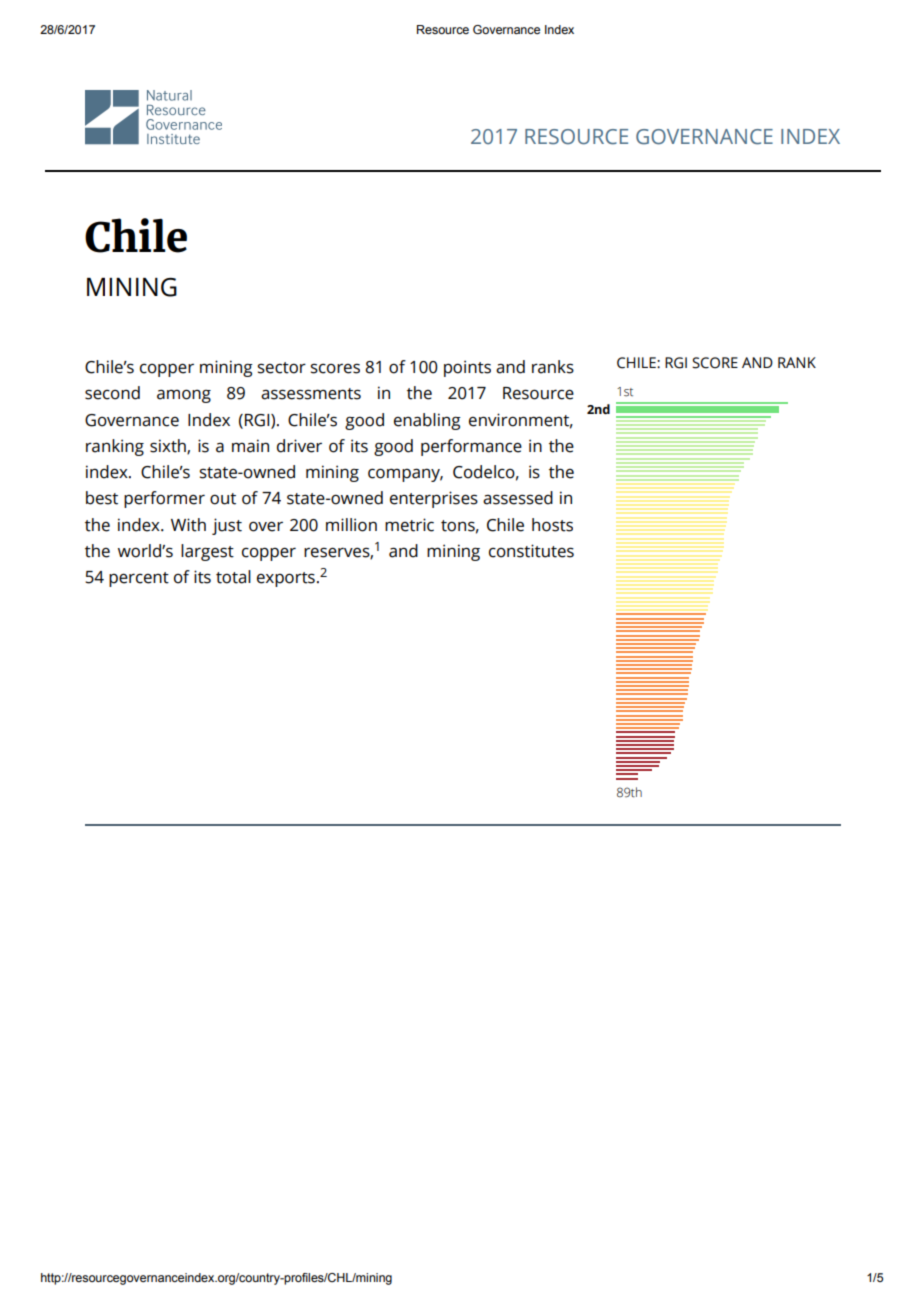  Describe the element at coordinates (164, 499) in the image. I see `performer` at that location.
